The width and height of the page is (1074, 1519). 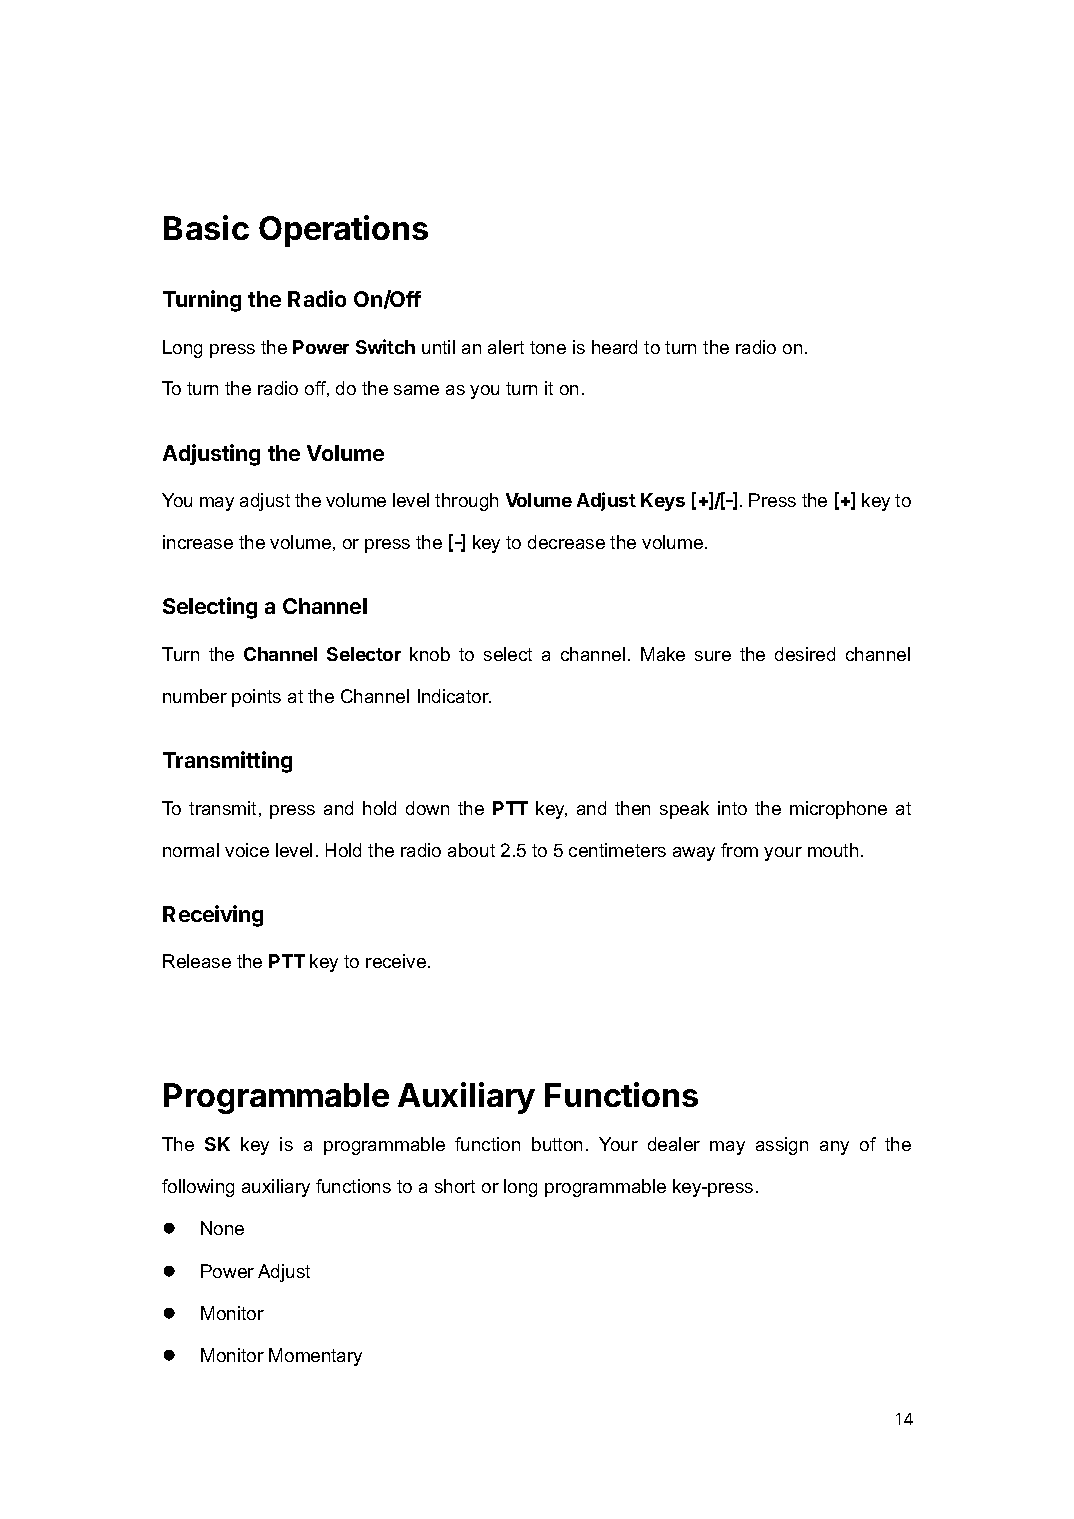 I want to click on heard, so click(x=614, y=347).
